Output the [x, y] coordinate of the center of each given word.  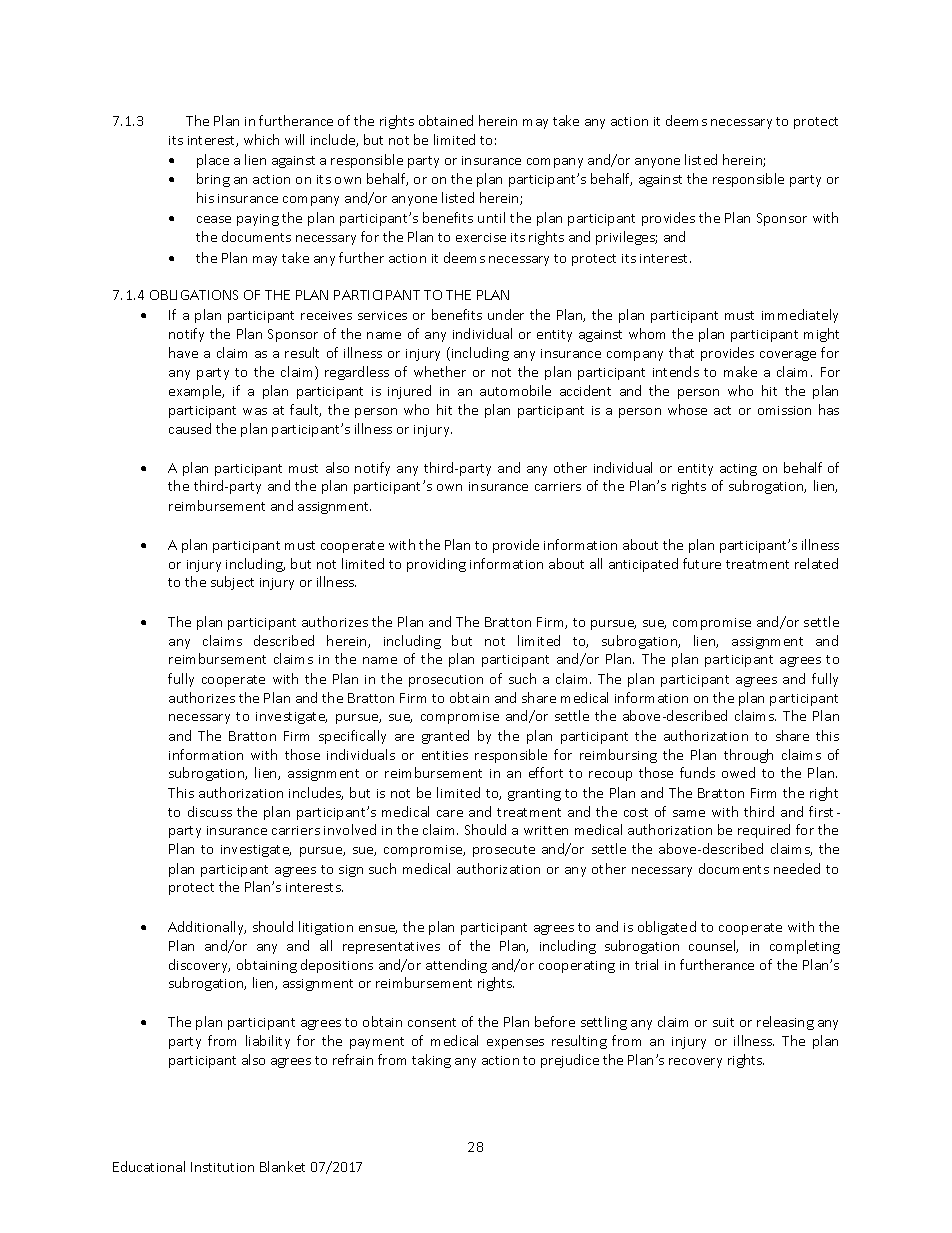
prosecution [446, 681]
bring [213, 180]
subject [232, 583]
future [702, 563]
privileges [626, 238]
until [491, 217]
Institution [222, 1167]
